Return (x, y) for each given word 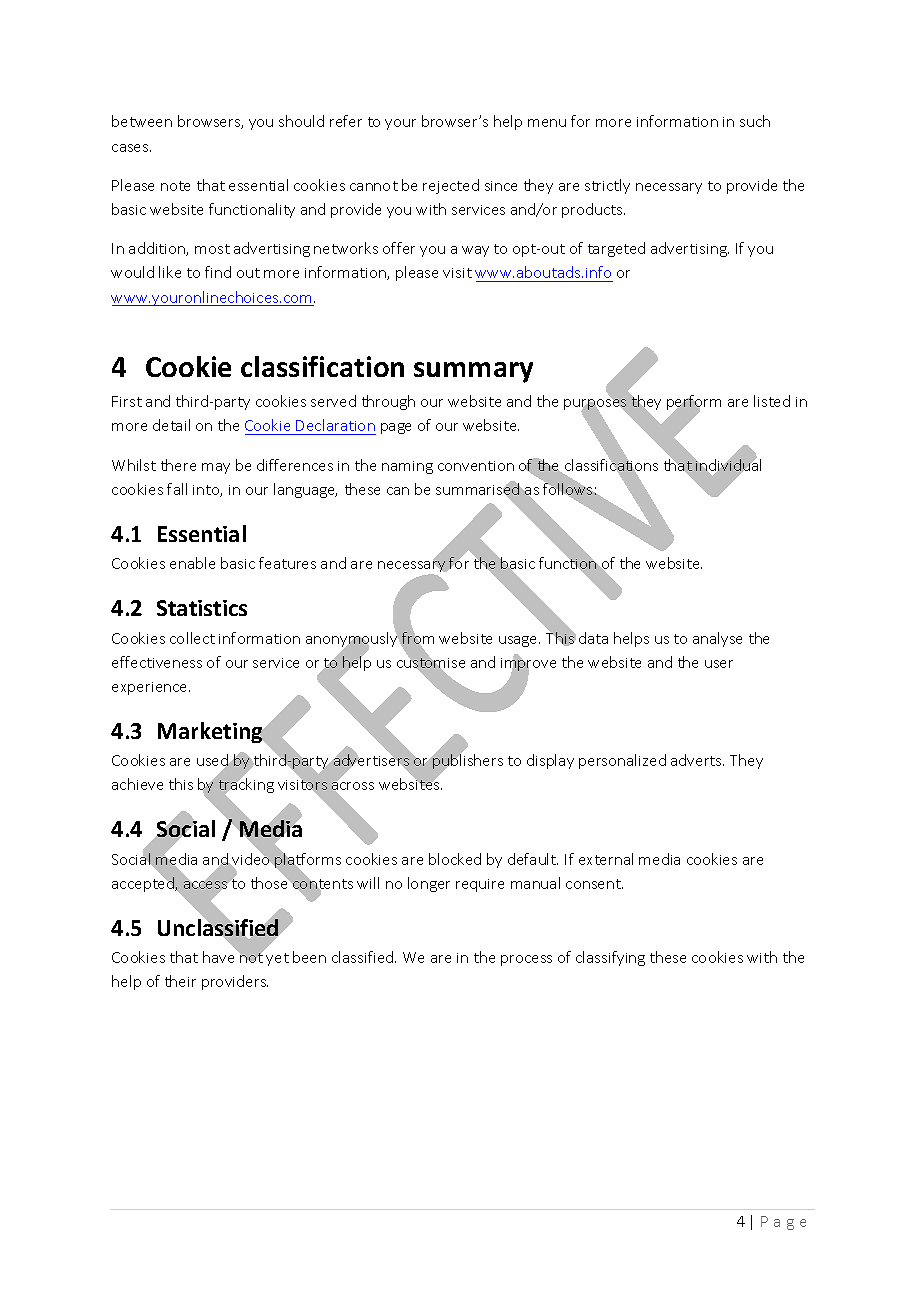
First (127, 401)
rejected (451, 186)
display (550, 761)
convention (476, 466)
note (175, 186)
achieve (137, 784)
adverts (697, 760)
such (755, 121)
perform (694, 404)
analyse (717, 639)
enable (192, 563)
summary (473, 372)
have (220, 956)
